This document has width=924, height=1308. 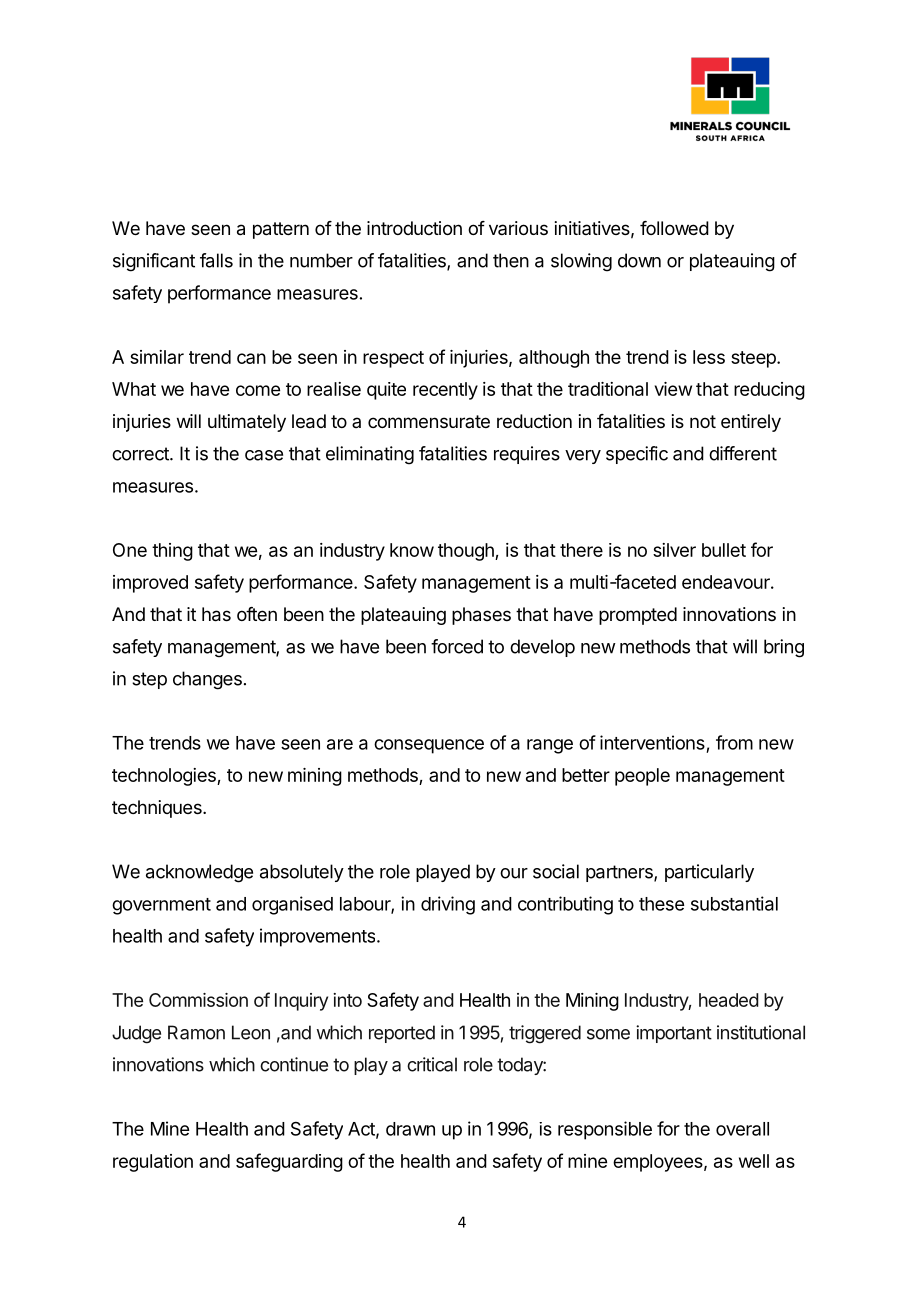 What do you see at coordinates (153, 1163) in the document?
I see `regulation` at bounding box center [153, 1163].
